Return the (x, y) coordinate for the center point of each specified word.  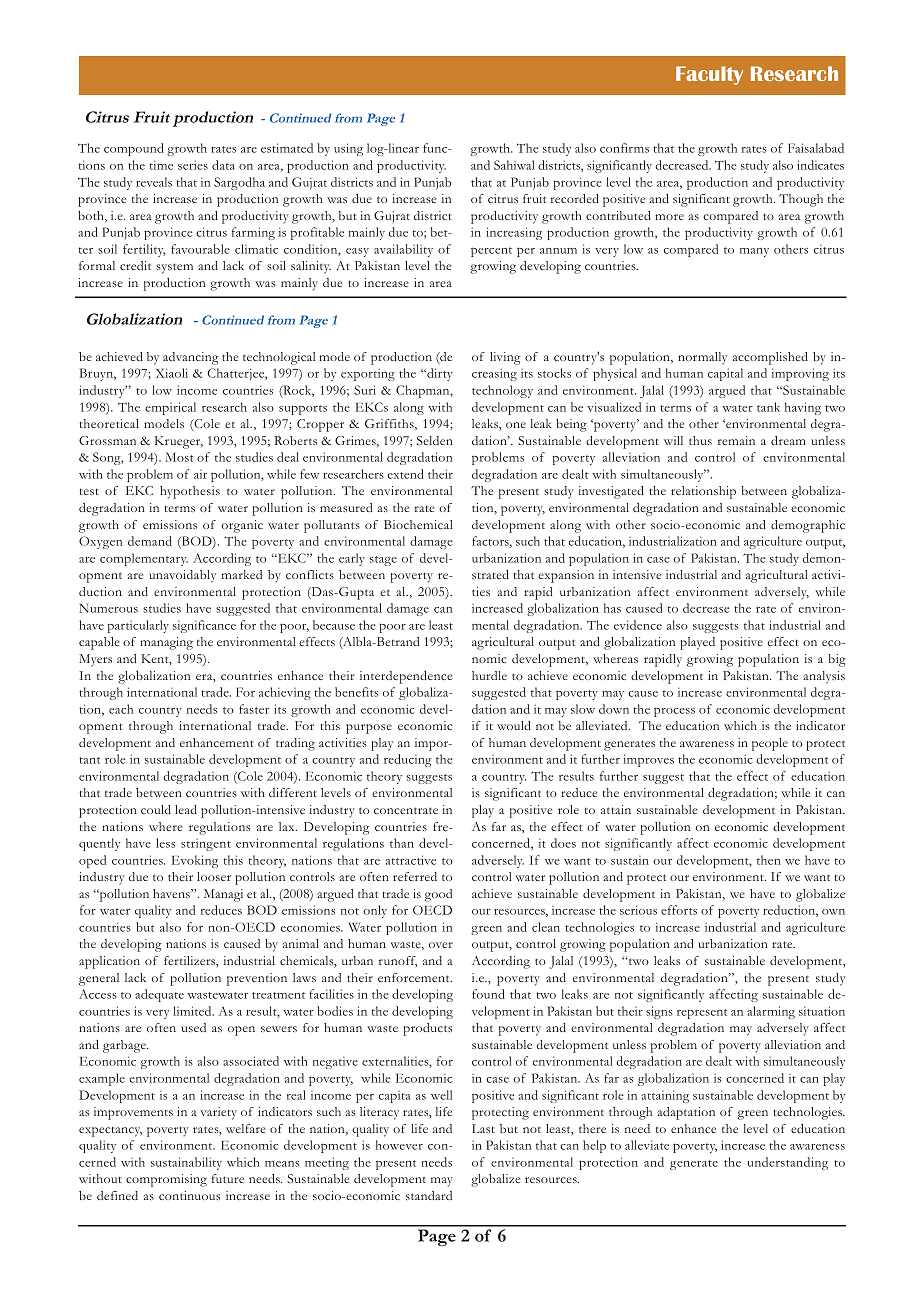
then (769, 860)
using (348, 149)
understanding (787, 1163)
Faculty (709, 75)
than (402, 843)
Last (483, 1128)
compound (134, 149)
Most (179, 457)
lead (186, 809)
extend (406, 474)
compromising (166, 1180)
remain (736, 440)
